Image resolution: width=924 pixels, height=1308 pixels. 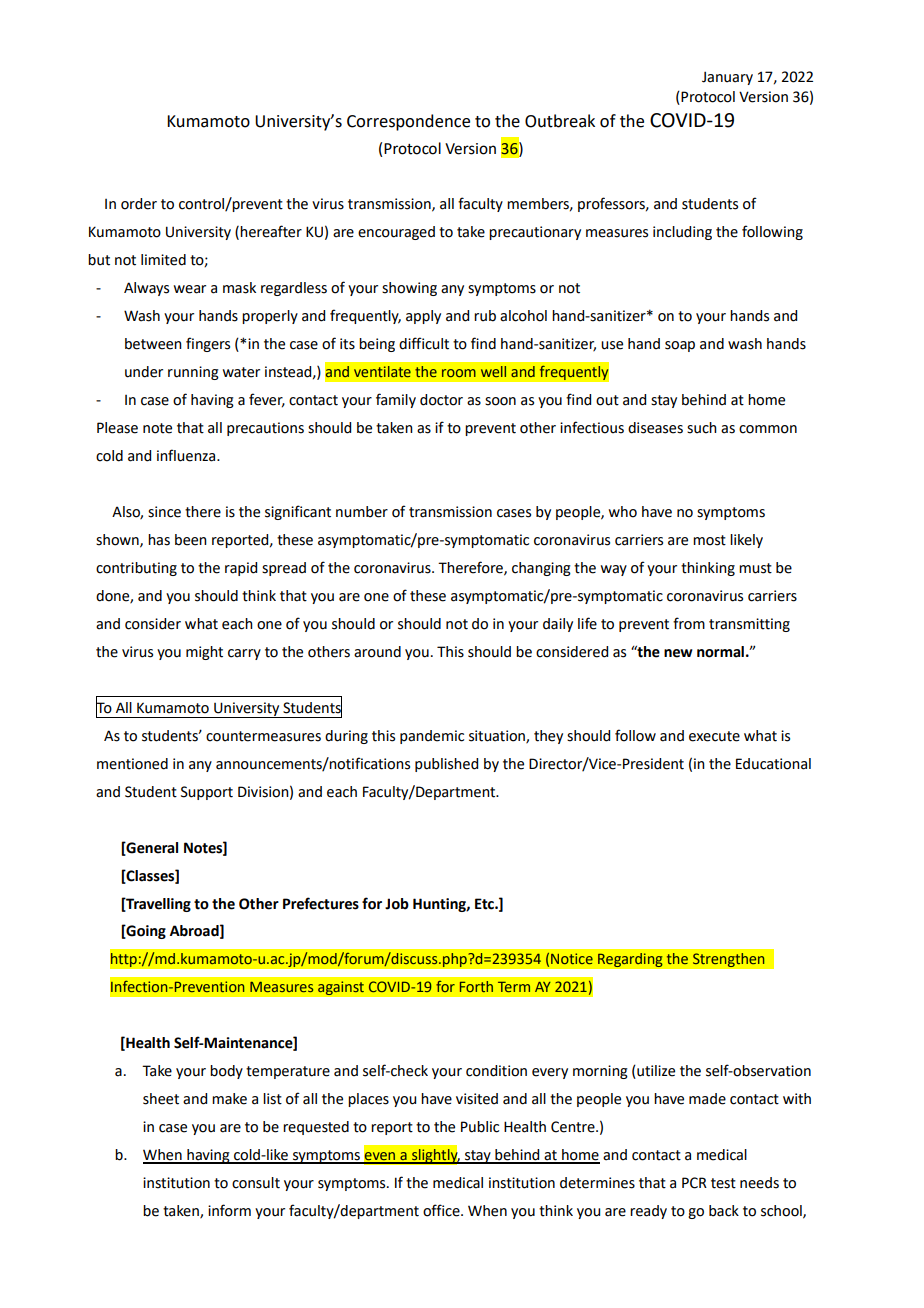 What do you see at coordinates (377, 652) in the screenshot?
I see `around` at bounding box center [377, 652].
